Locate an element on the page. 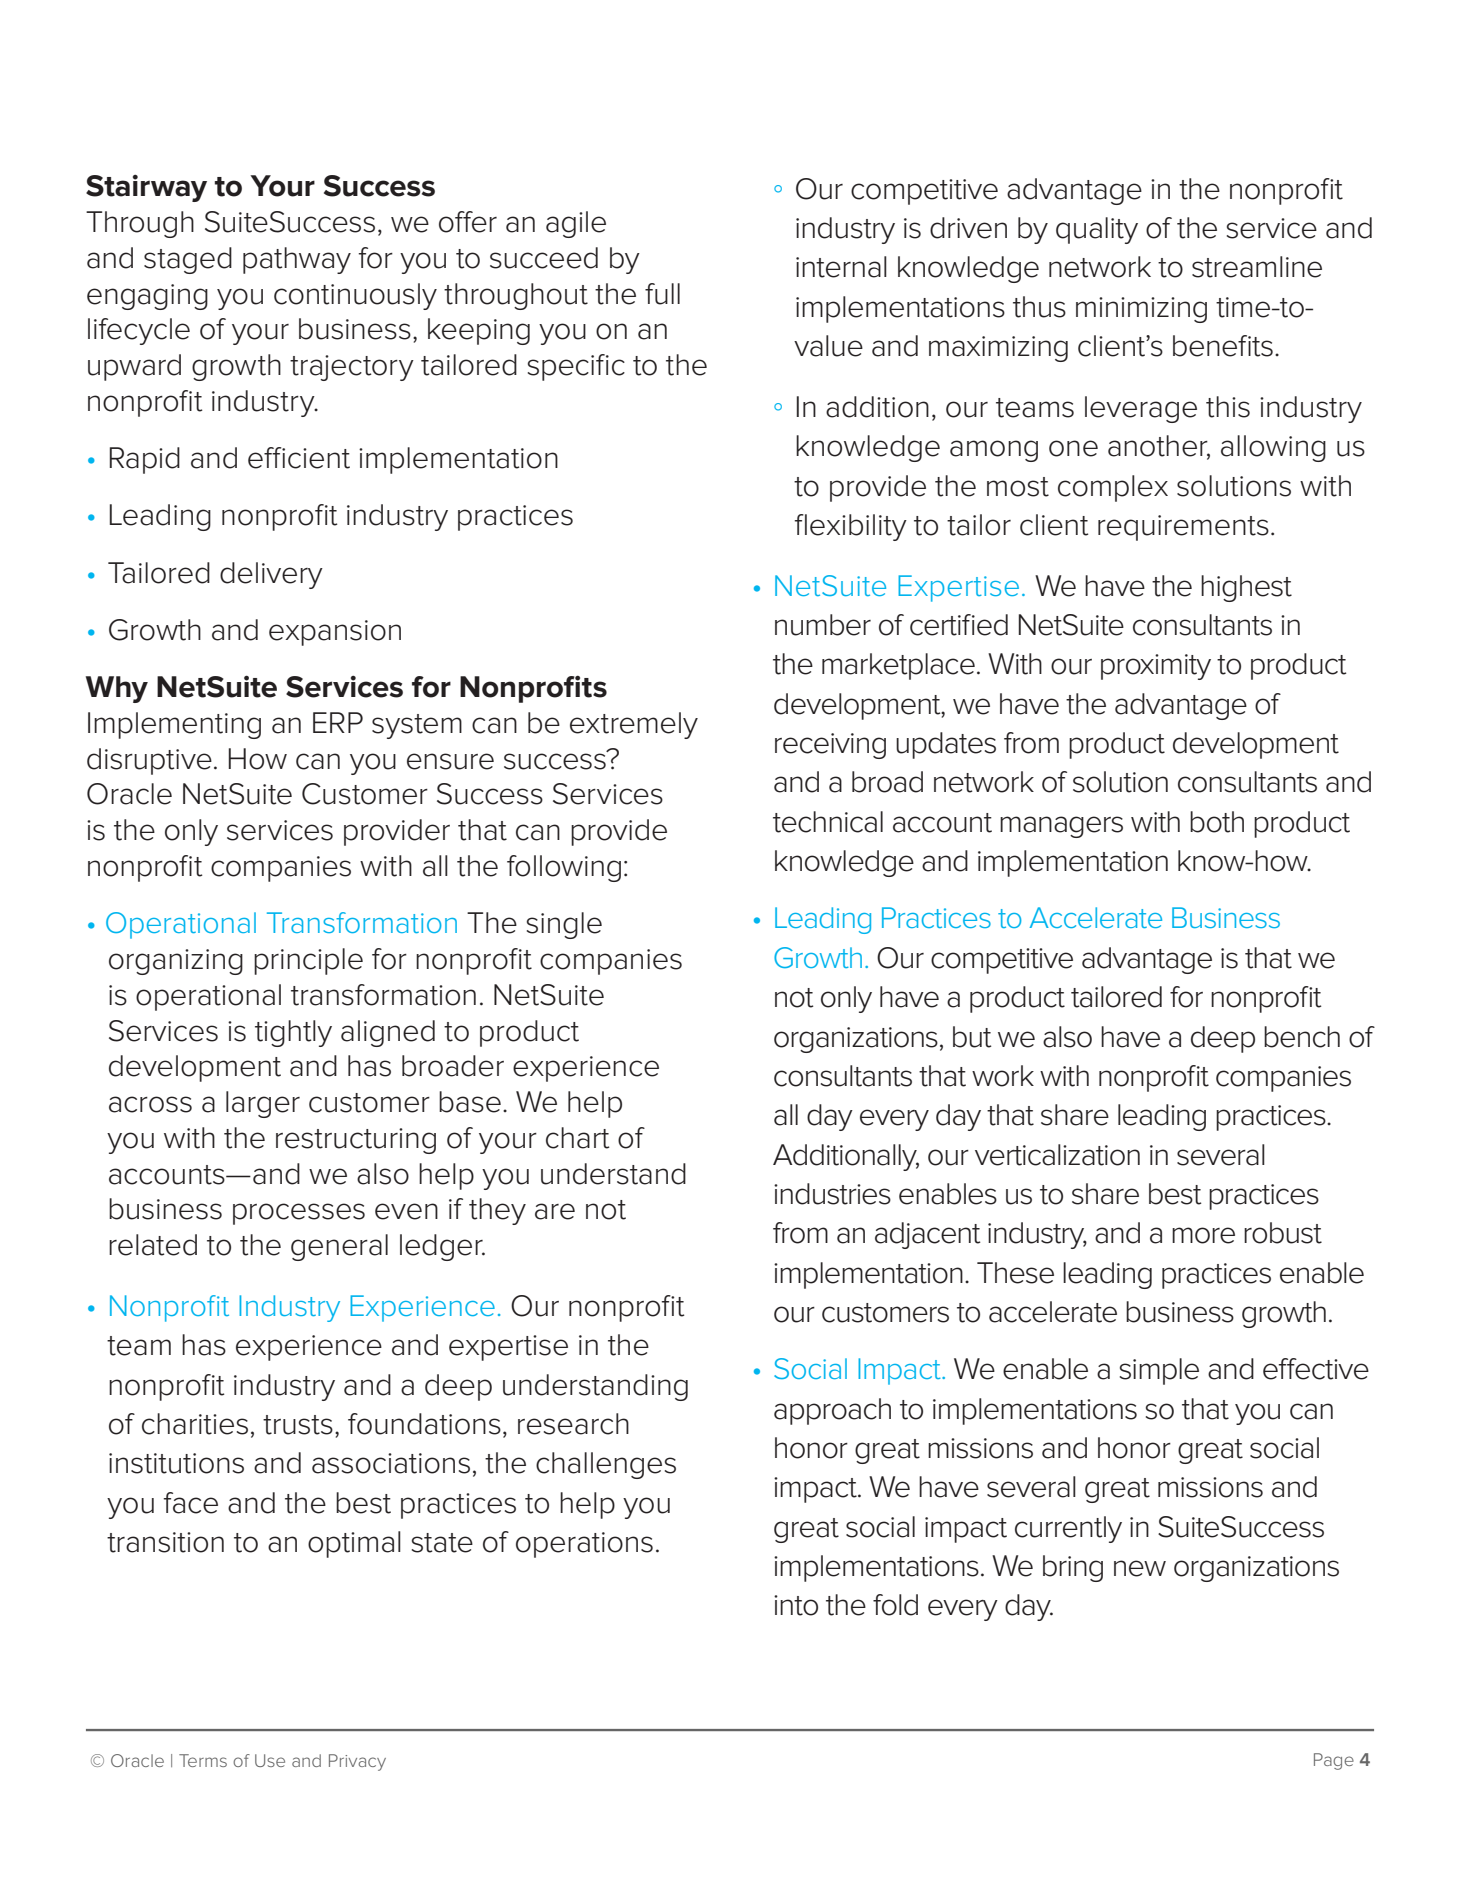 This image has width=1460, height=1889. single is located at coordinates (564, 925).
